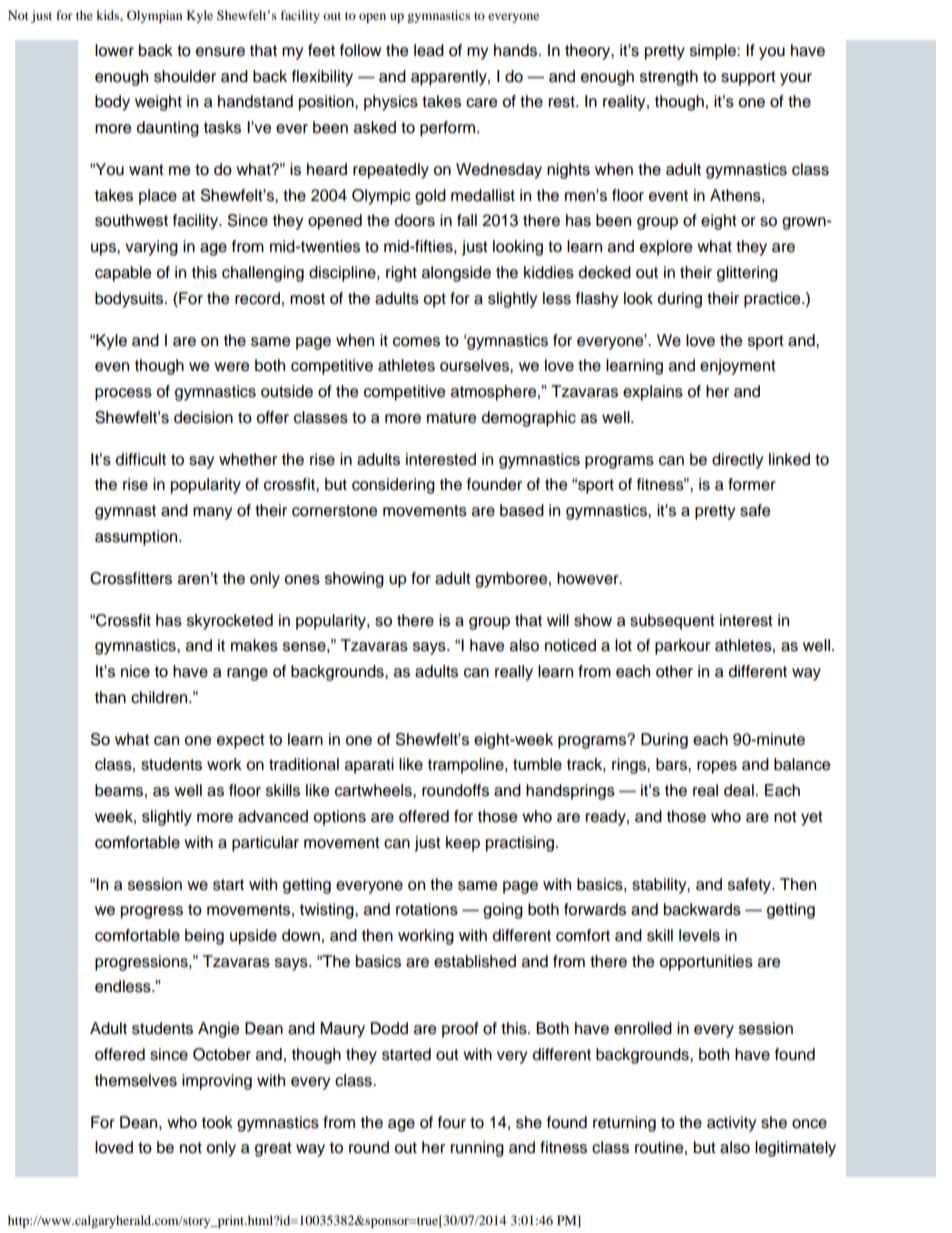  Describe the element at coordinates (717, 767) in the page. I see `ropes` at that location.
